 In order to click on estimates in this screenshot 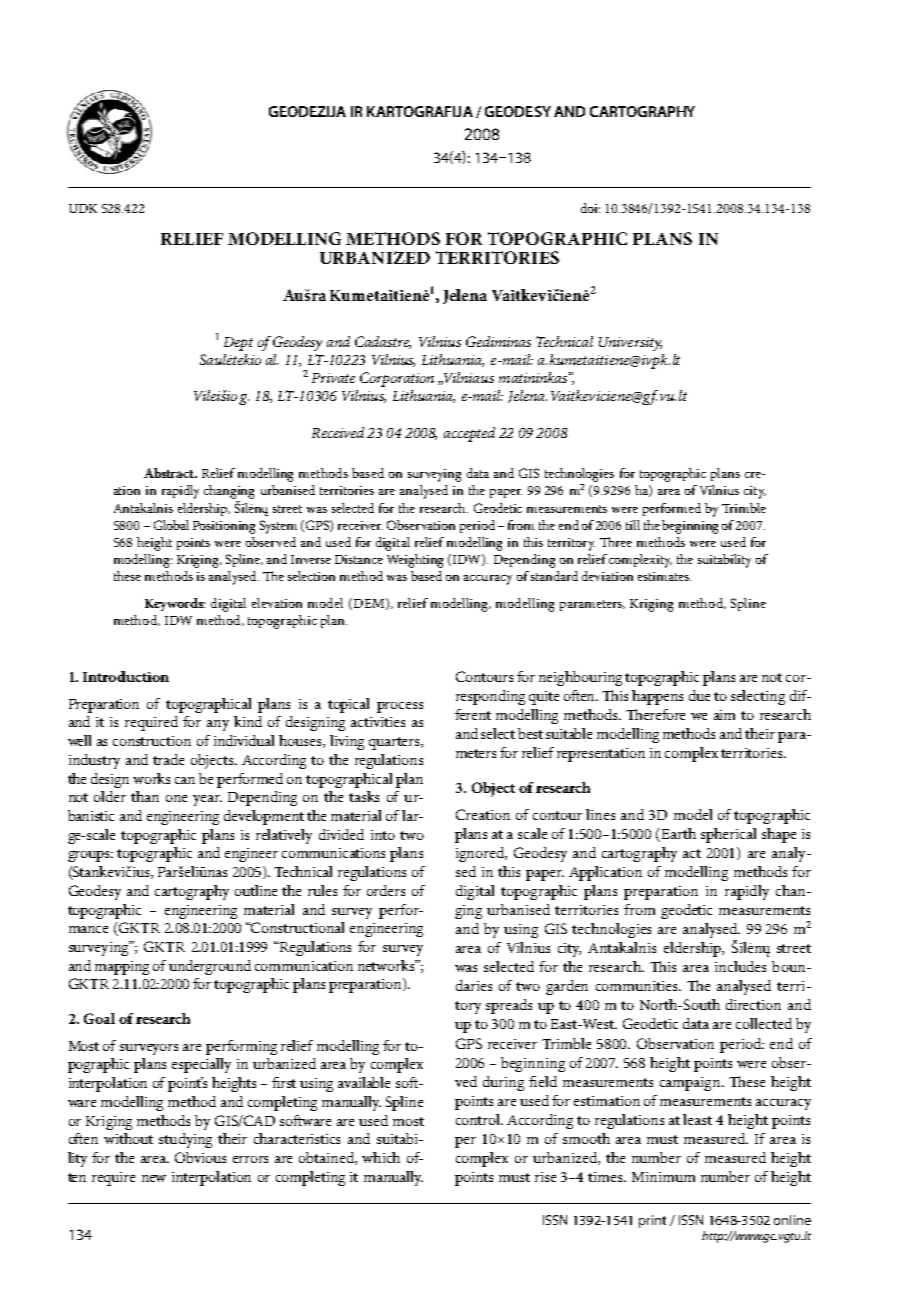, I will do `click(664, 576)`.
